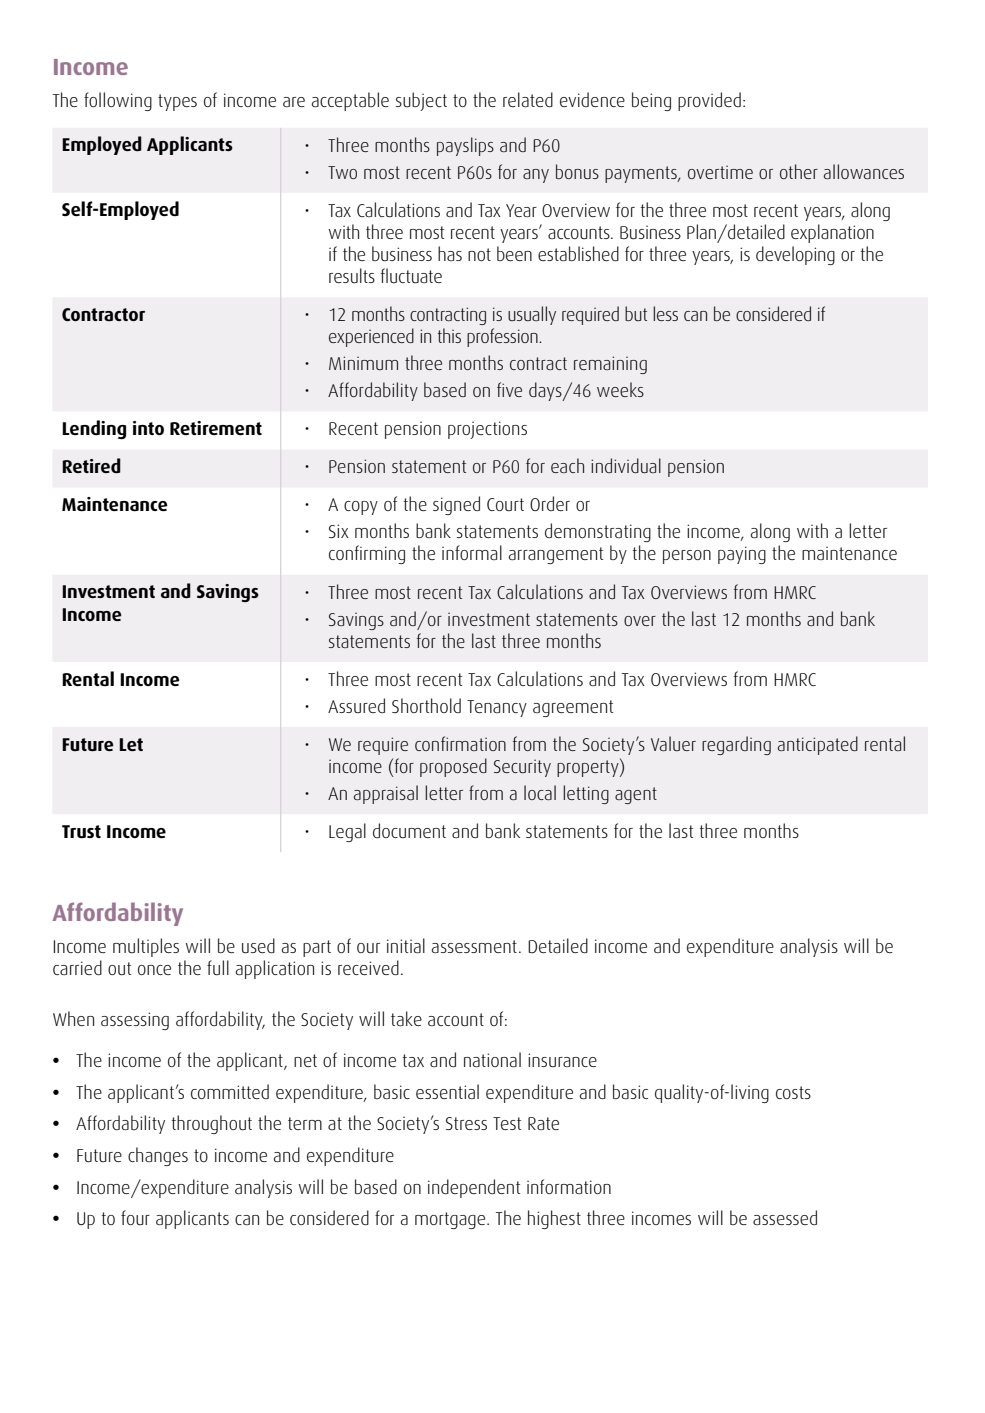 This screenshot has width=985, height=1413. I want to click on types, so click(177, 102).
